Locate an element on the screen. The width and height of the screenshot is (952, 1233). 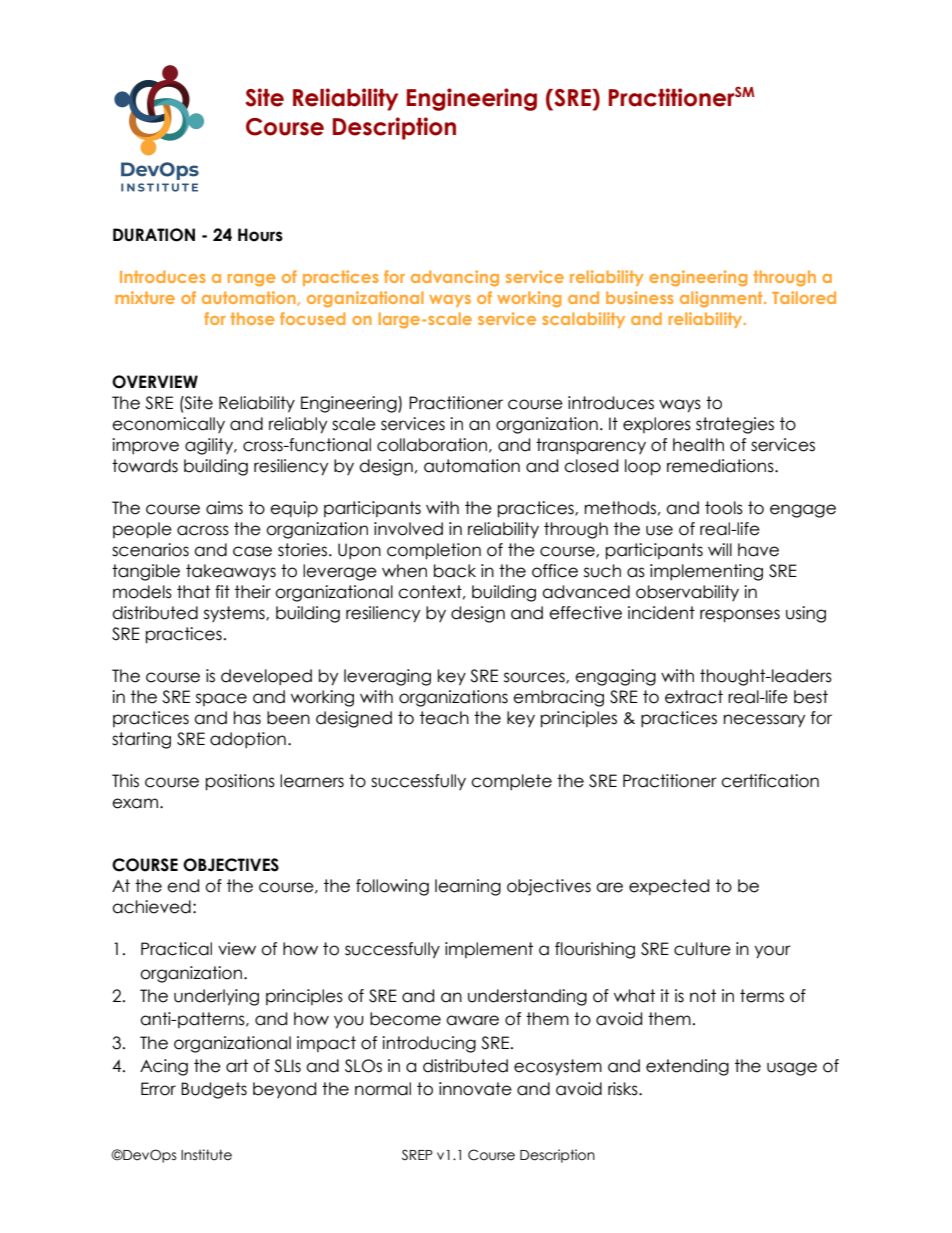
alignment is located at coordinates (722, 299).
